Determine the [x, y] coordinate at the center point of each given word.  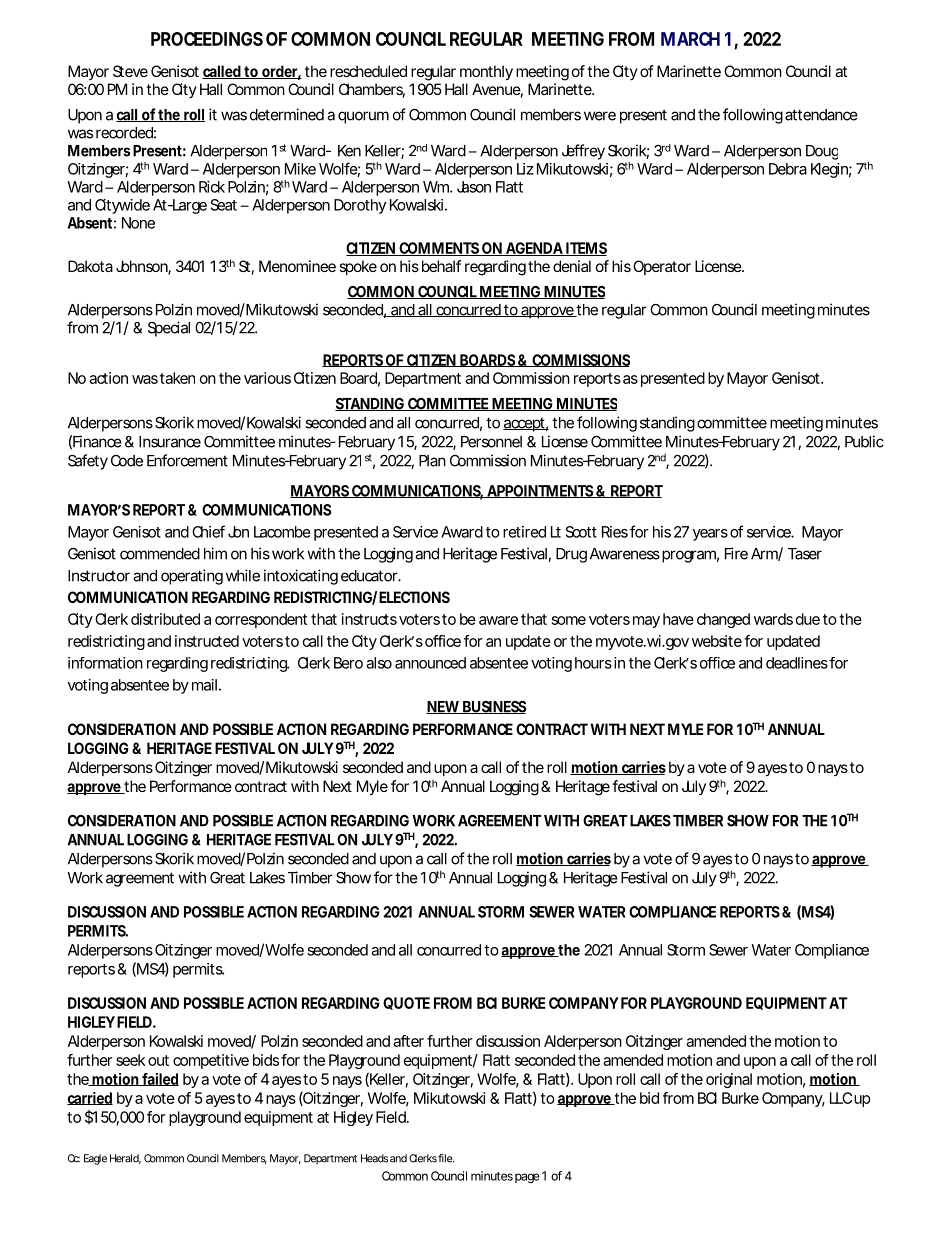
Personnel [491, 442]
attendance [821, 115]
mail [204, 685]
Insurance [170, 442]
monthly [486, 73]
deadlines [798, 663]
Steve [130, 71]
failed [160, 1079]
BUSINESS [494, 707]
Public [864, 441]
